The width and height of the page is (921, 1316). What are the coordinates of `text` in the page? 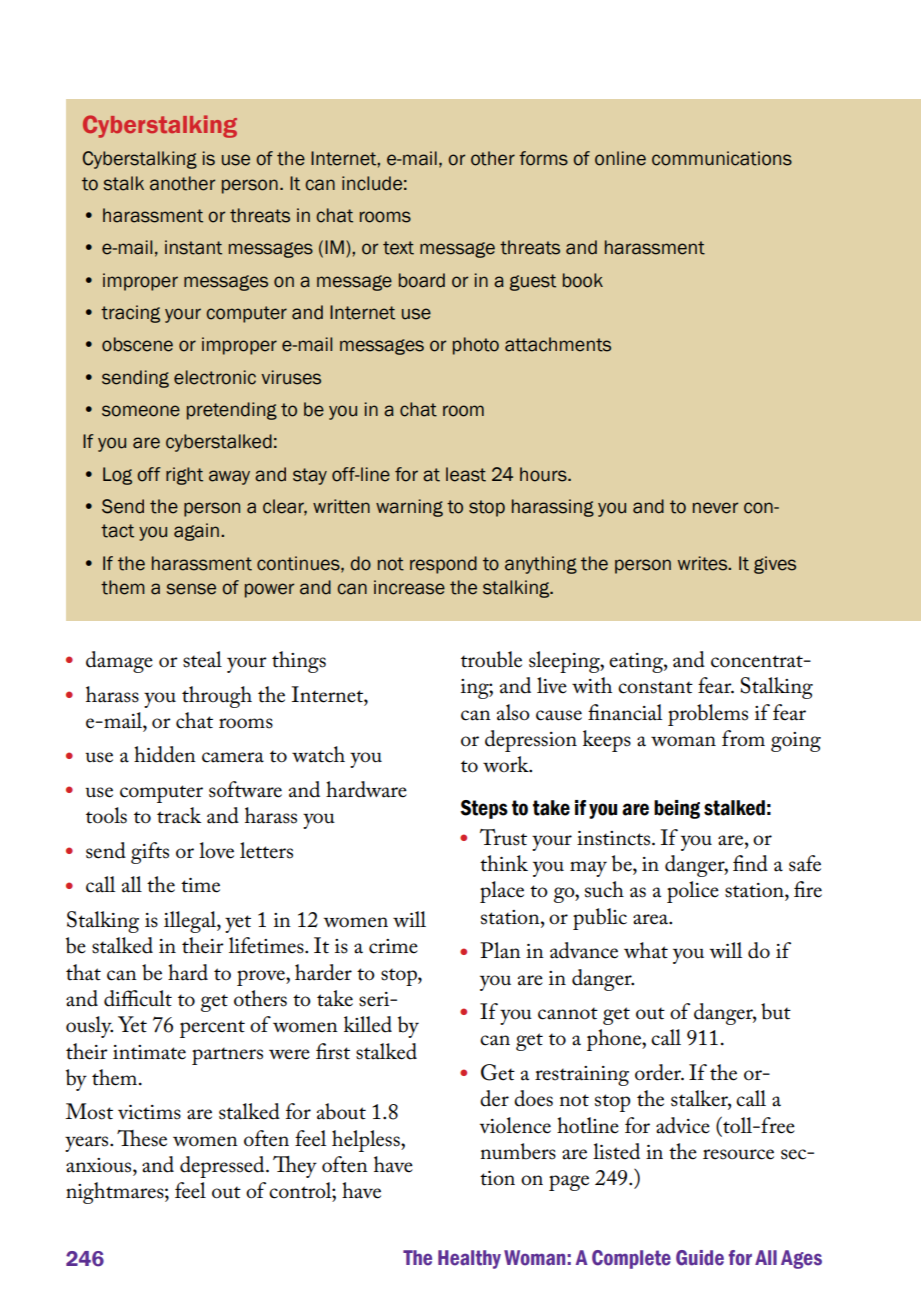 It's located at (398, 248).
